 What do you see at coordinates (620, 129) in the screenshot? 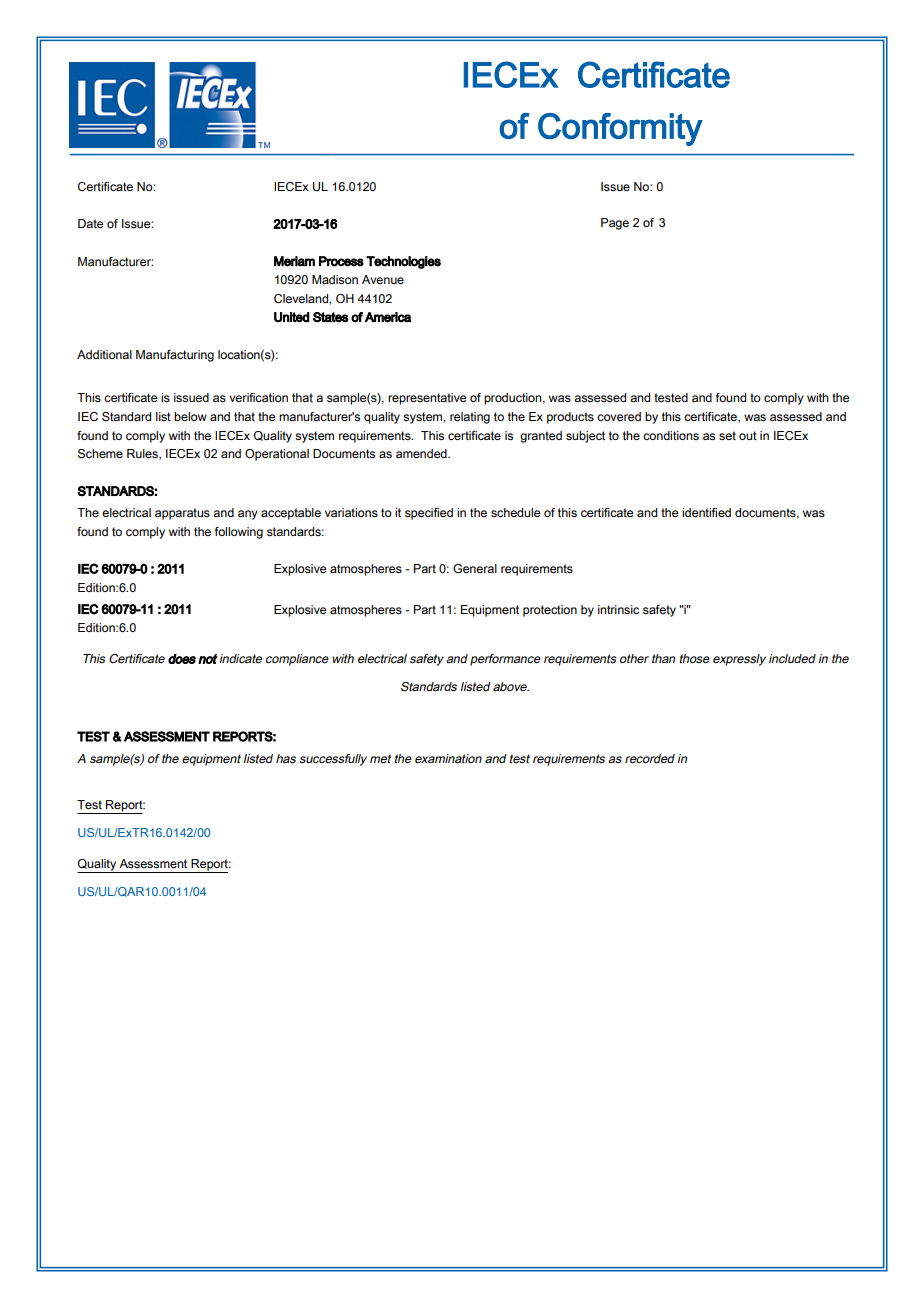
I see `Conformity` at bounding box center [620, 129].
